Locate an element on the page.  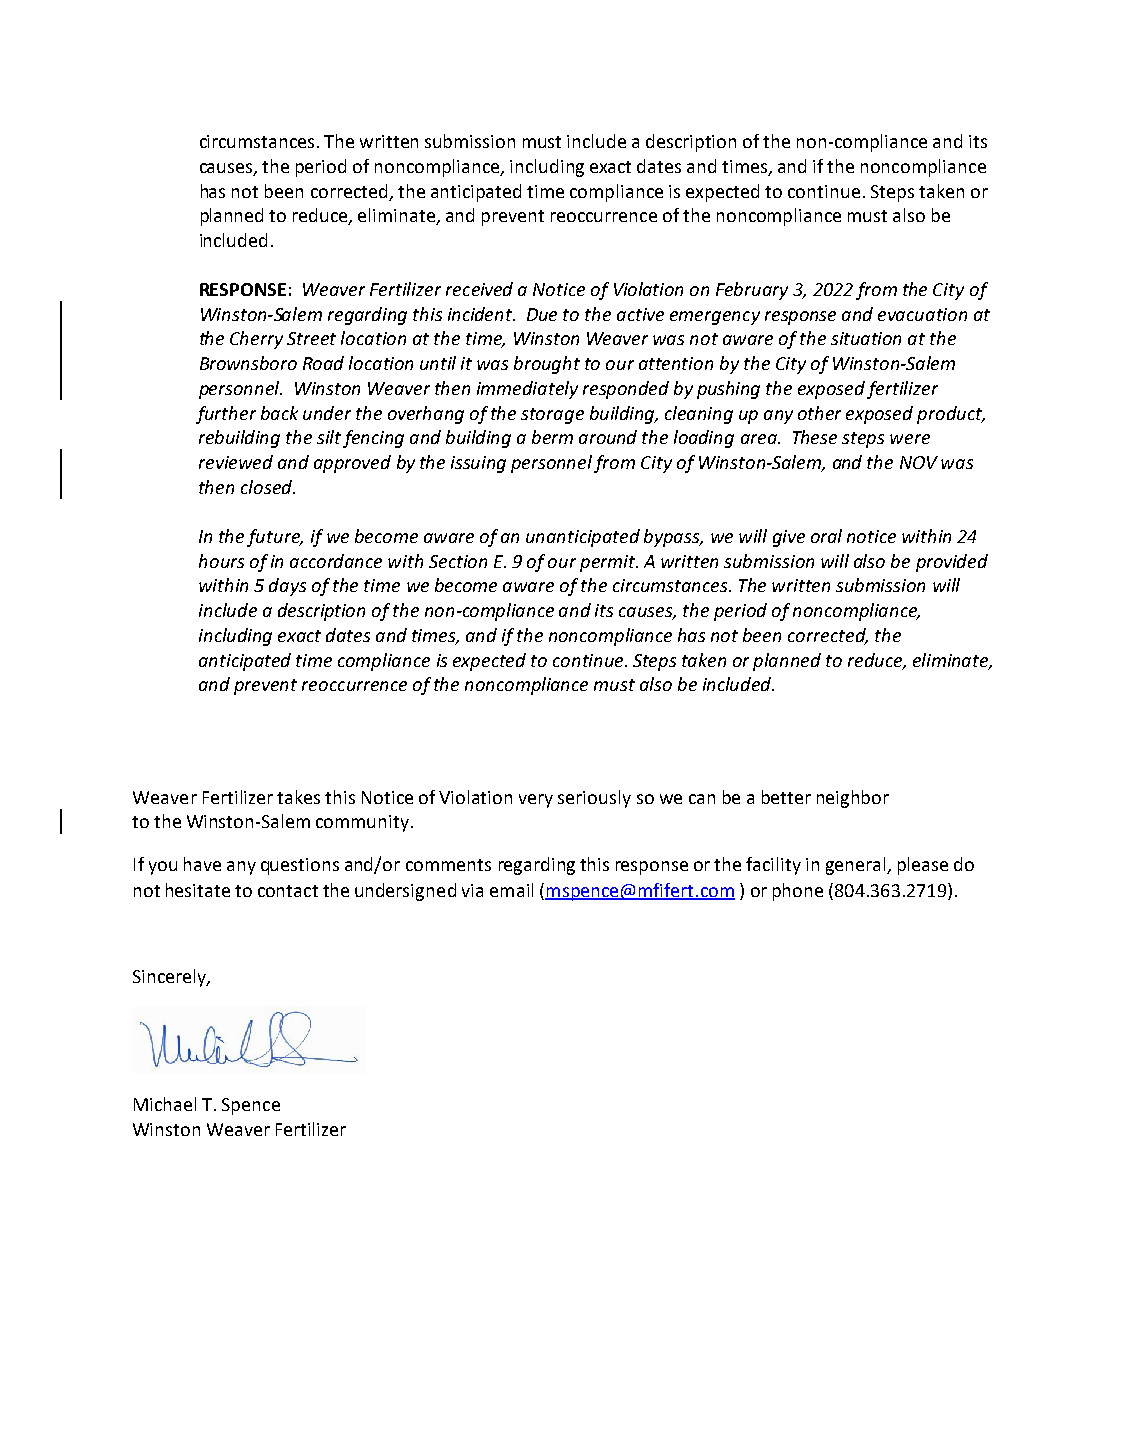
situation is located at coordinates (866, 338).
